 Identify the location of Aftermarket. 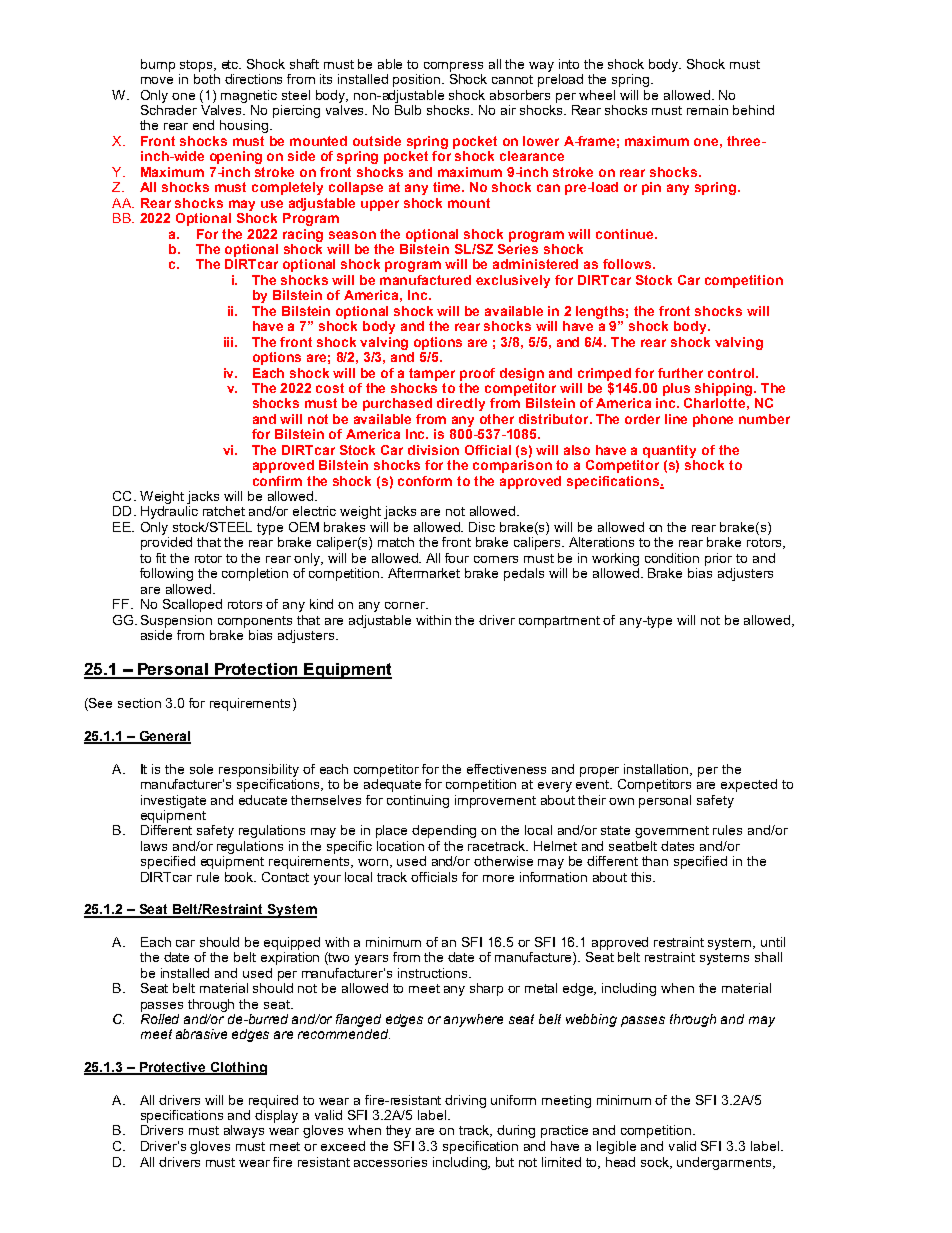
(424, 573).
